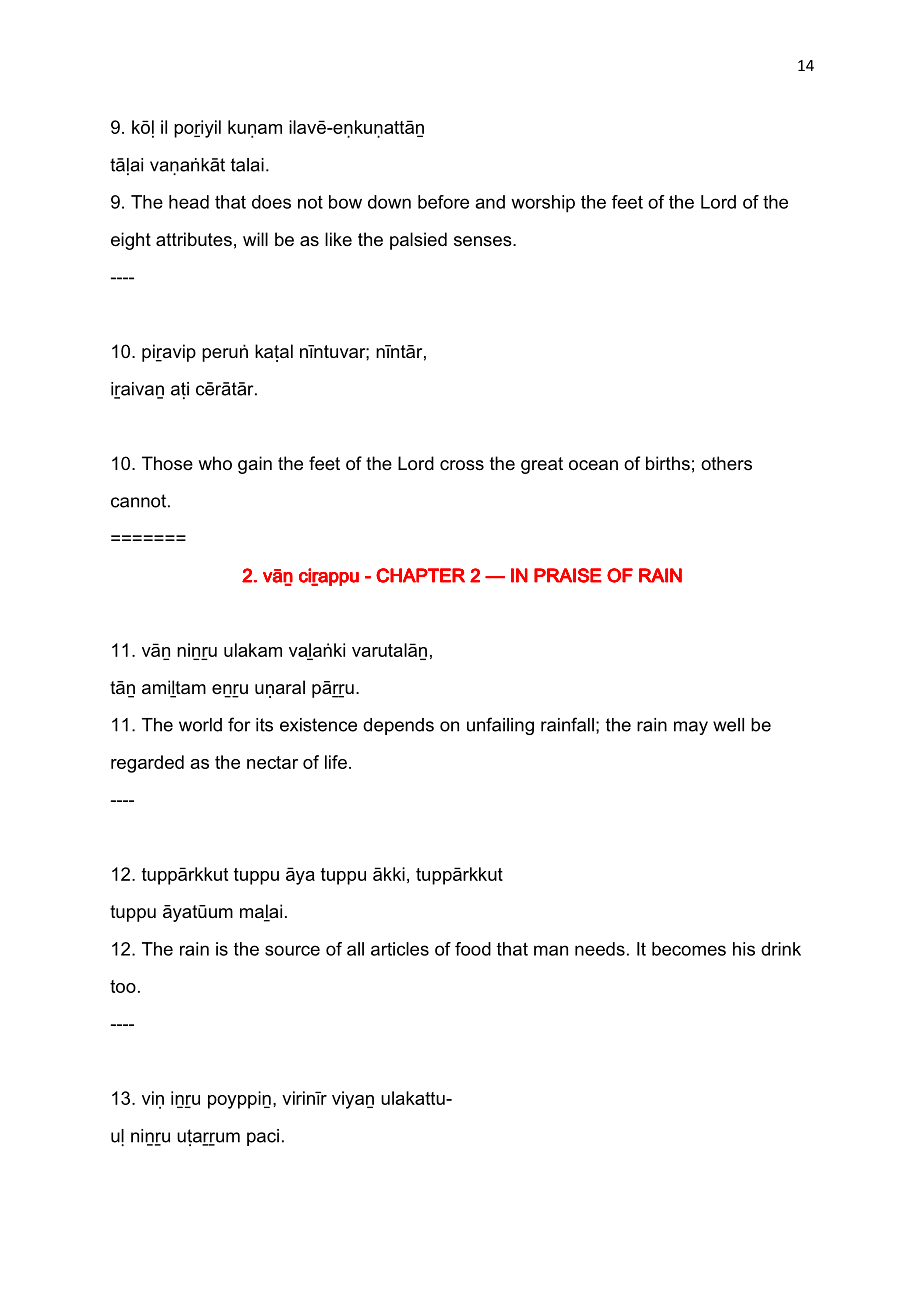 The width and height of the screenshot is (924, 1308). I want to click on others, so click(726, 463).
